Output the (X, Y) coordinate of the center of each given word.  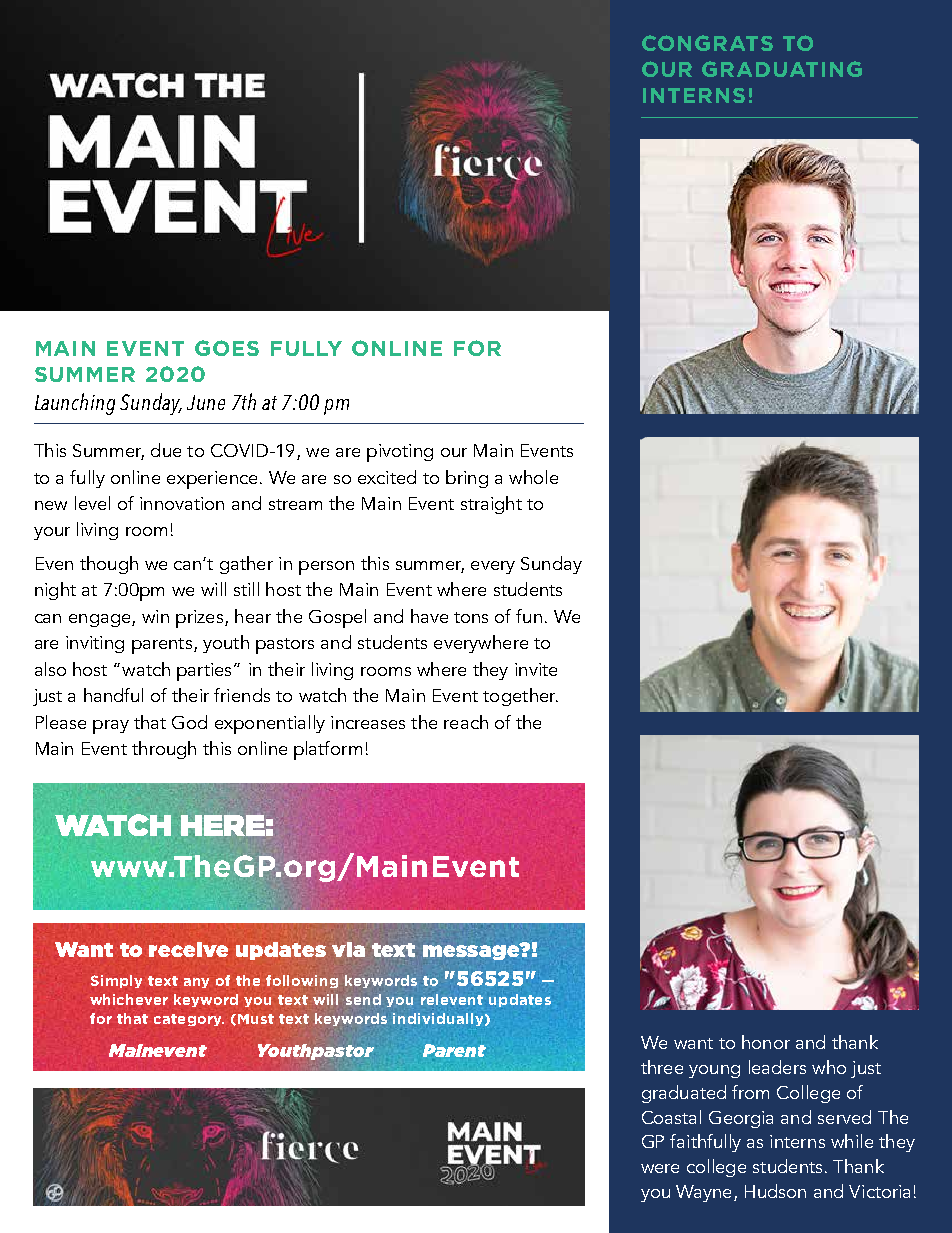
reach (466, 722)
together (520, 697)
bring (467, 479)
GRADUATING (782, 69)
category (189, 1020)
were (660, 1168)
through (164, 750)
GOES (227, 348)
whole (533, 477)
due (166, 450)
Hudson (775, 1191)
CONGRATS (707, 43)
